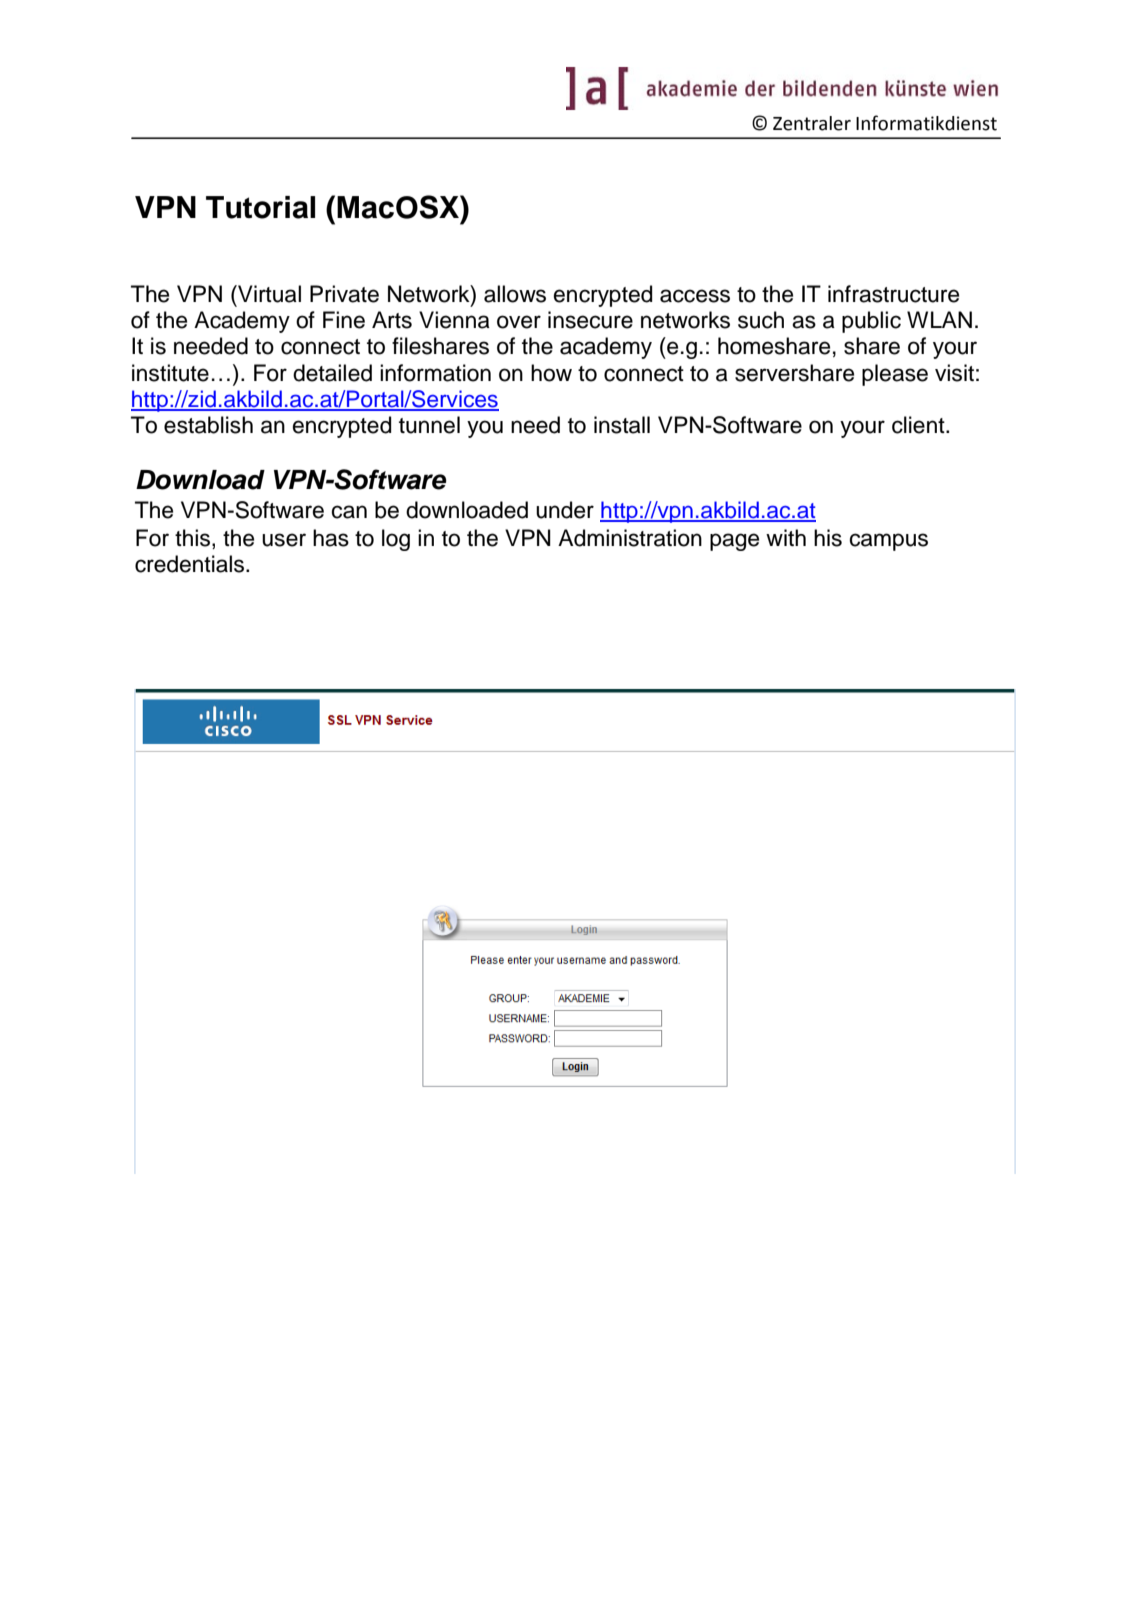 The width and height of the page is (1132, 1602). What do you see at coordinates (515, 294) in the page?
I see `allows` at bounding box center [515, 294].
